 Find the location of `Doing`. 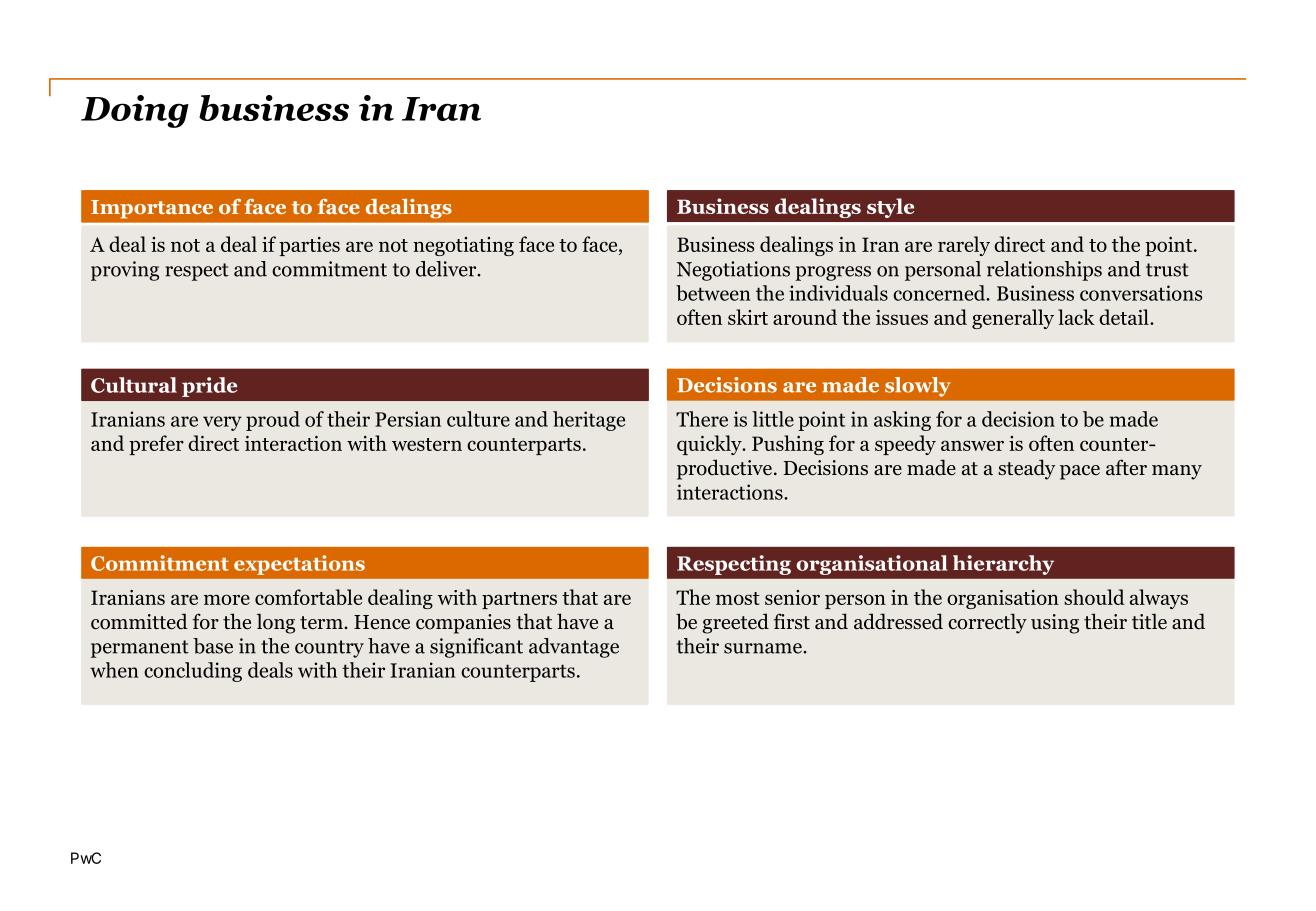

Doing is located at coordinates (135, 111).
